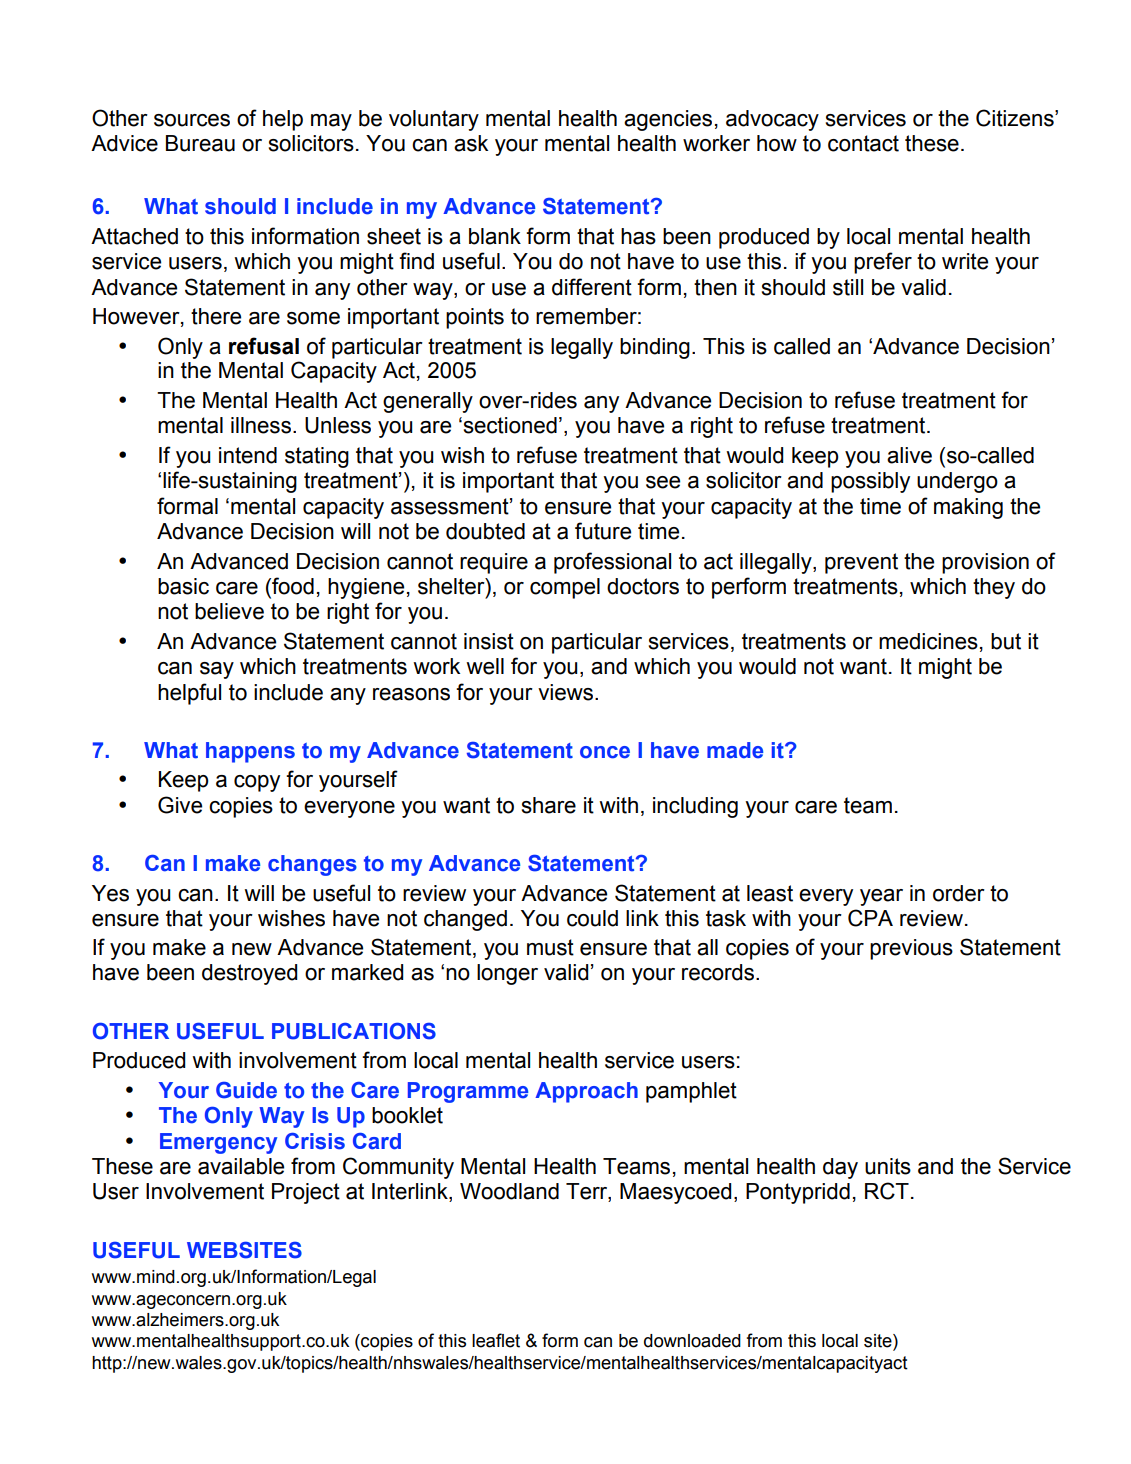  Describe the element at coordinates (565, 692) in the document. I see `views` at that location.
